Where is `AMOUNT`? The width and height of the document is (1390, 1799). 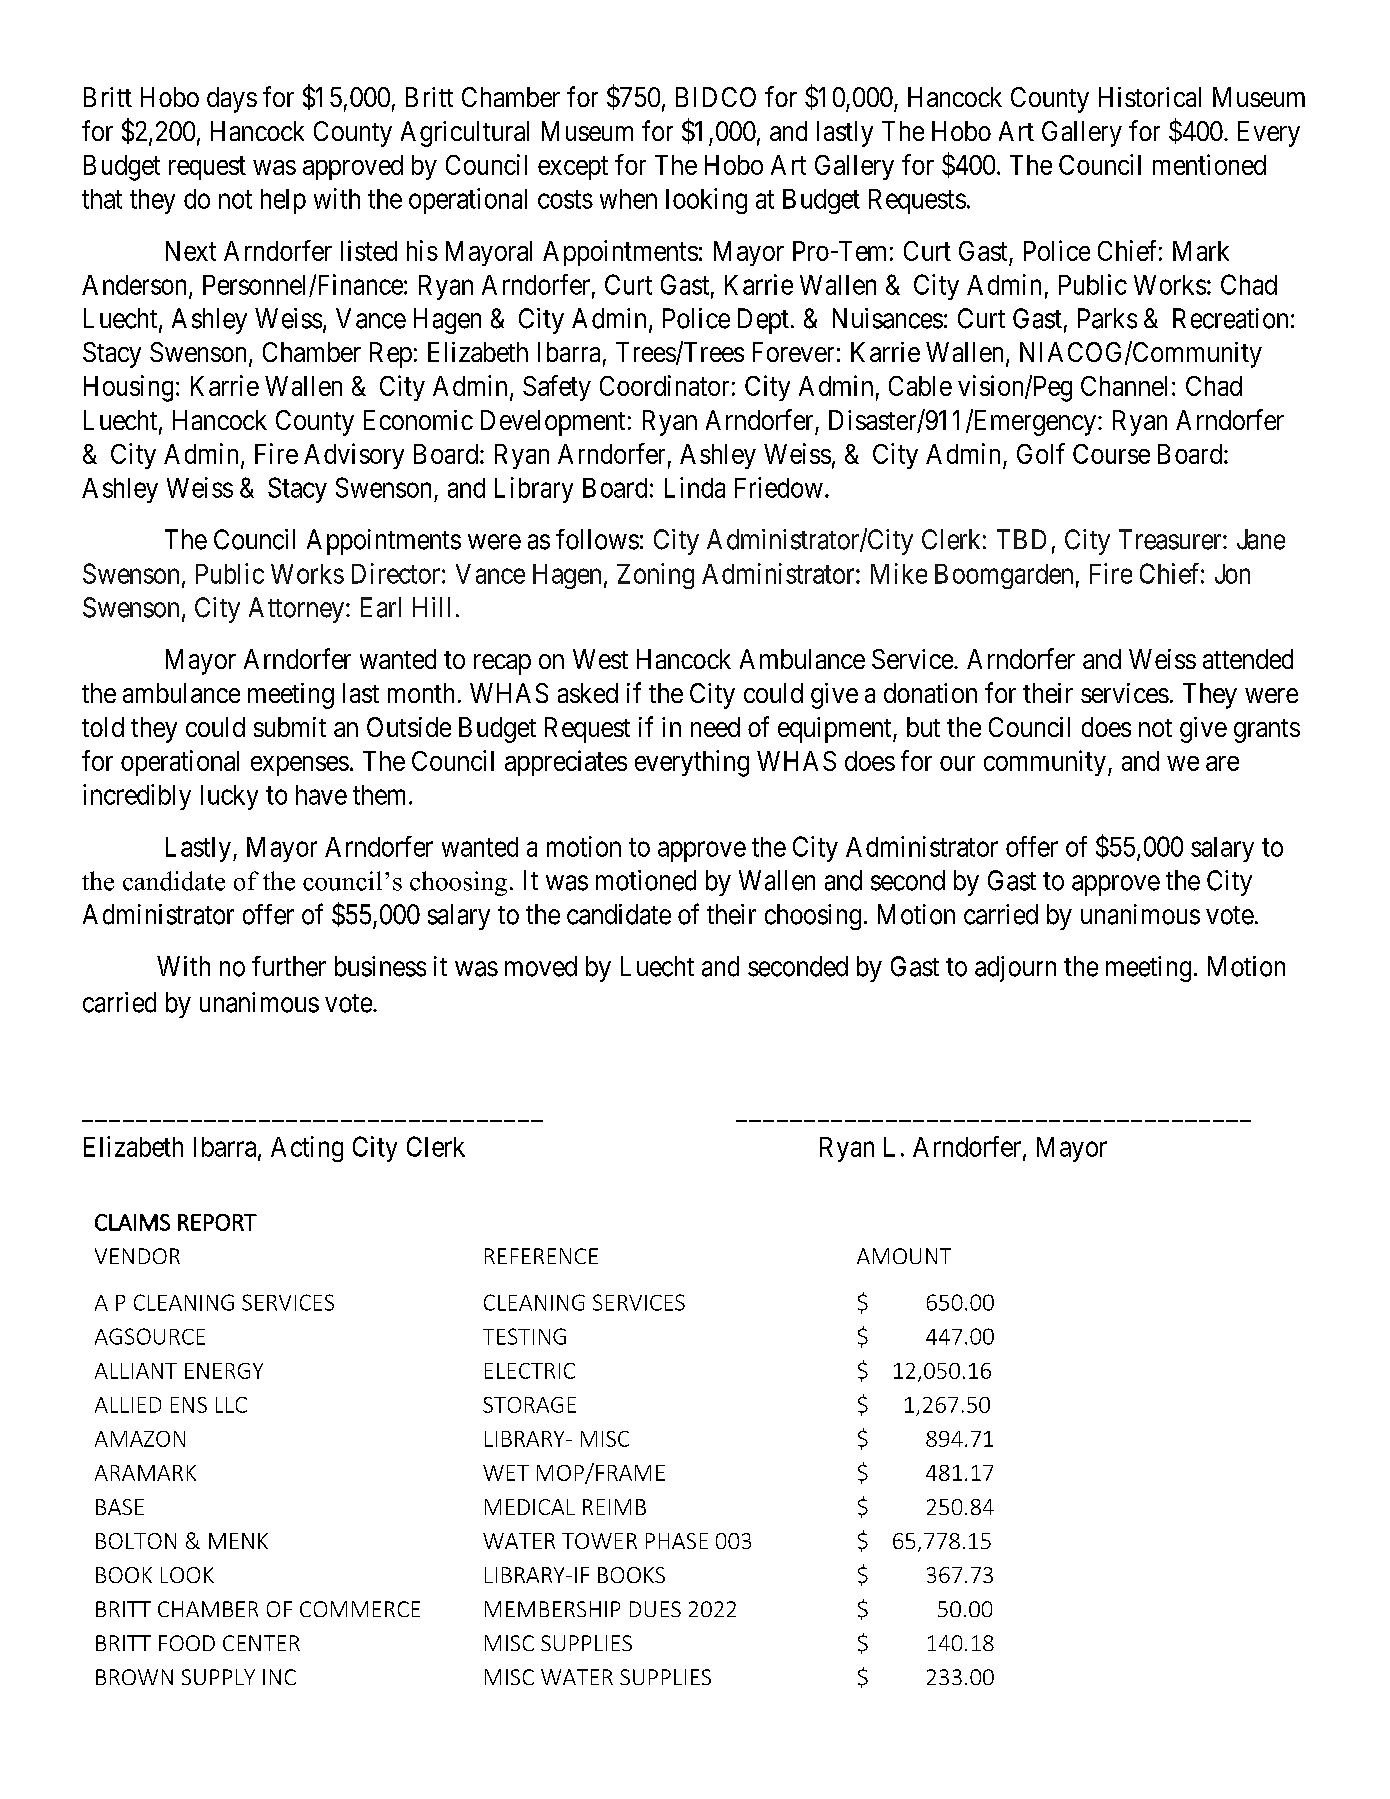 AMOUNT is located at coordinates (904, 1256).
